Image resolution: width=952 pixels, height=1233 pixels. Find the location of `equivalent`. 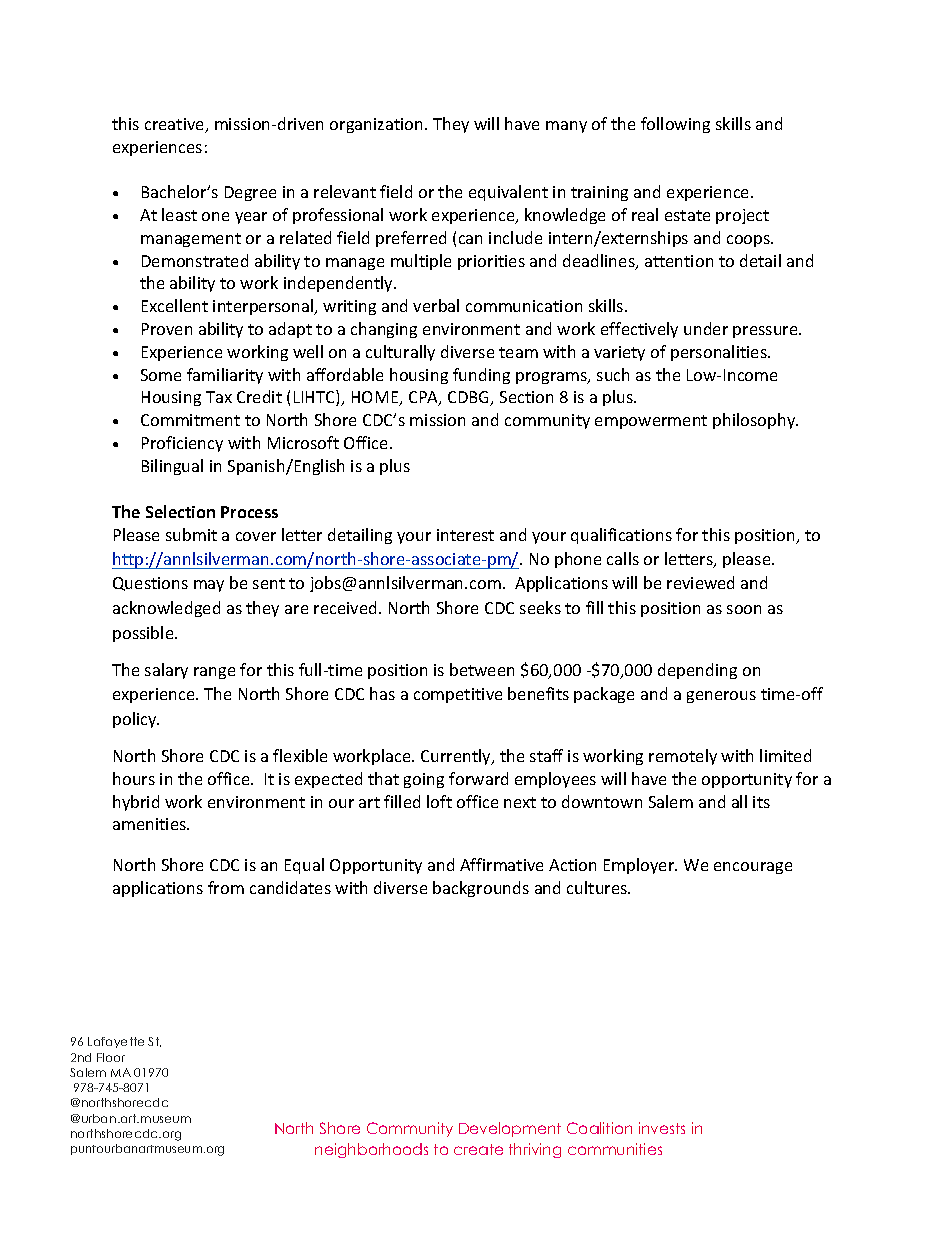

equivalent is located at coordinates (508, 193).
